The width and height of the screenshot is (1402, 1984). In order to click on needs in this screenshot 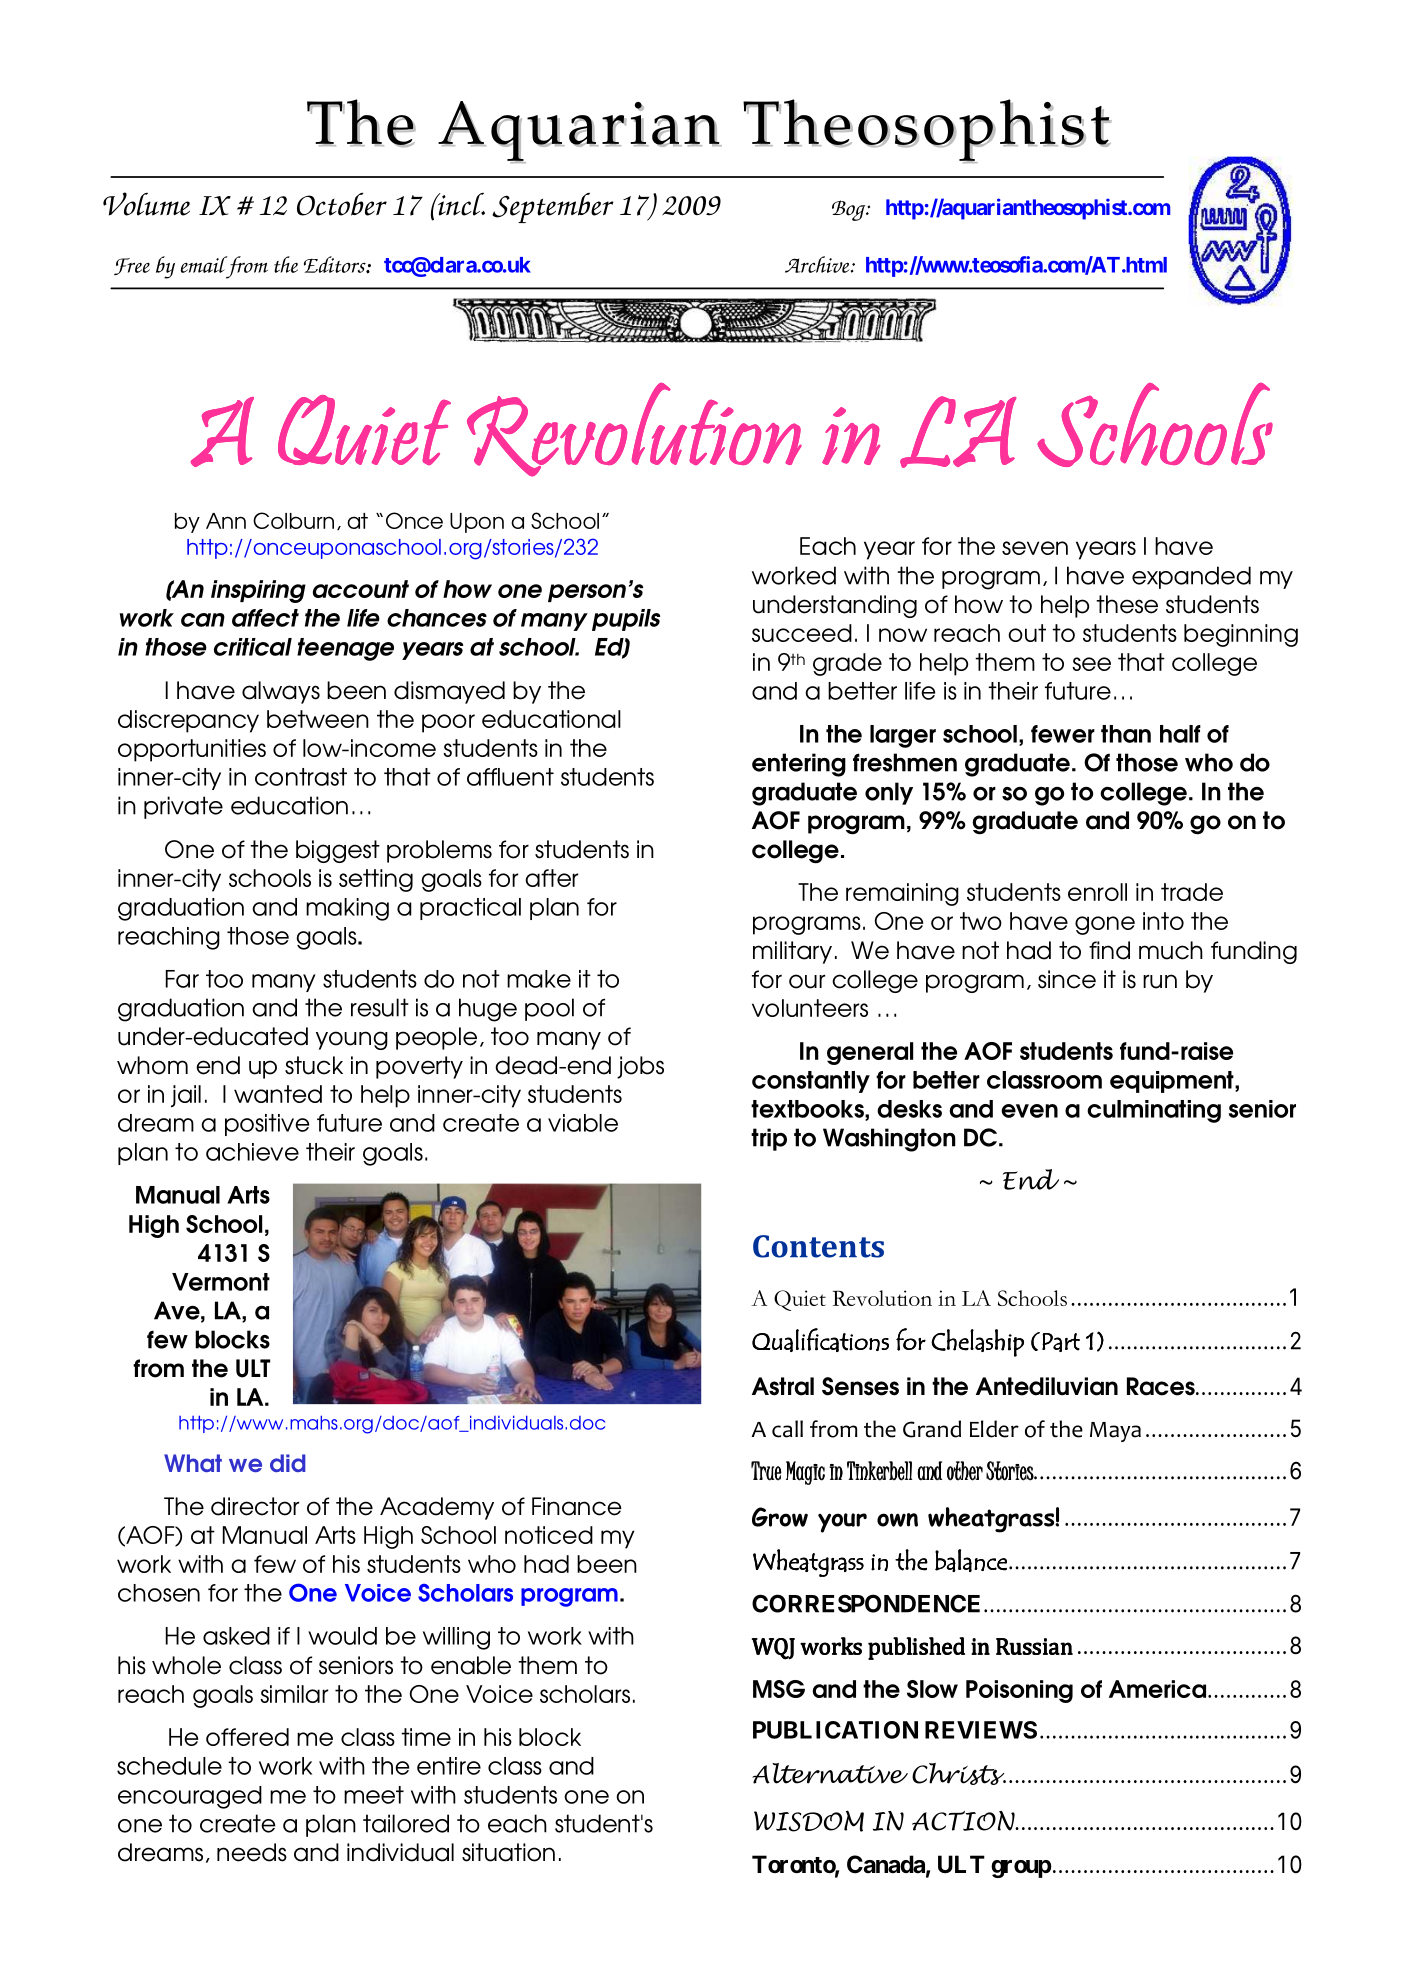, I will do `click(252, 1852)`.
